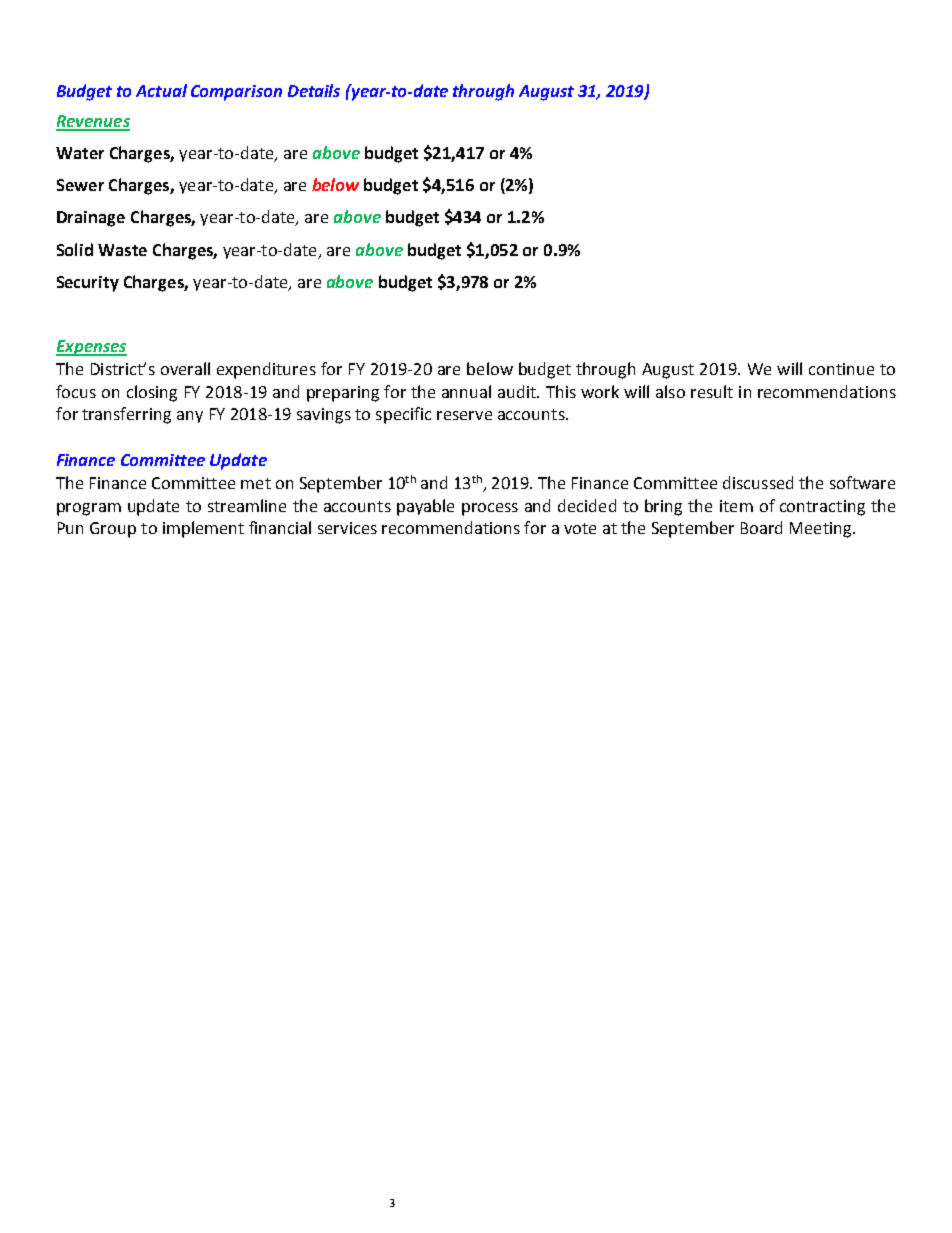  Describe the element at coordinates (88, 284) in the screenshot. I see `Security` at that location.
